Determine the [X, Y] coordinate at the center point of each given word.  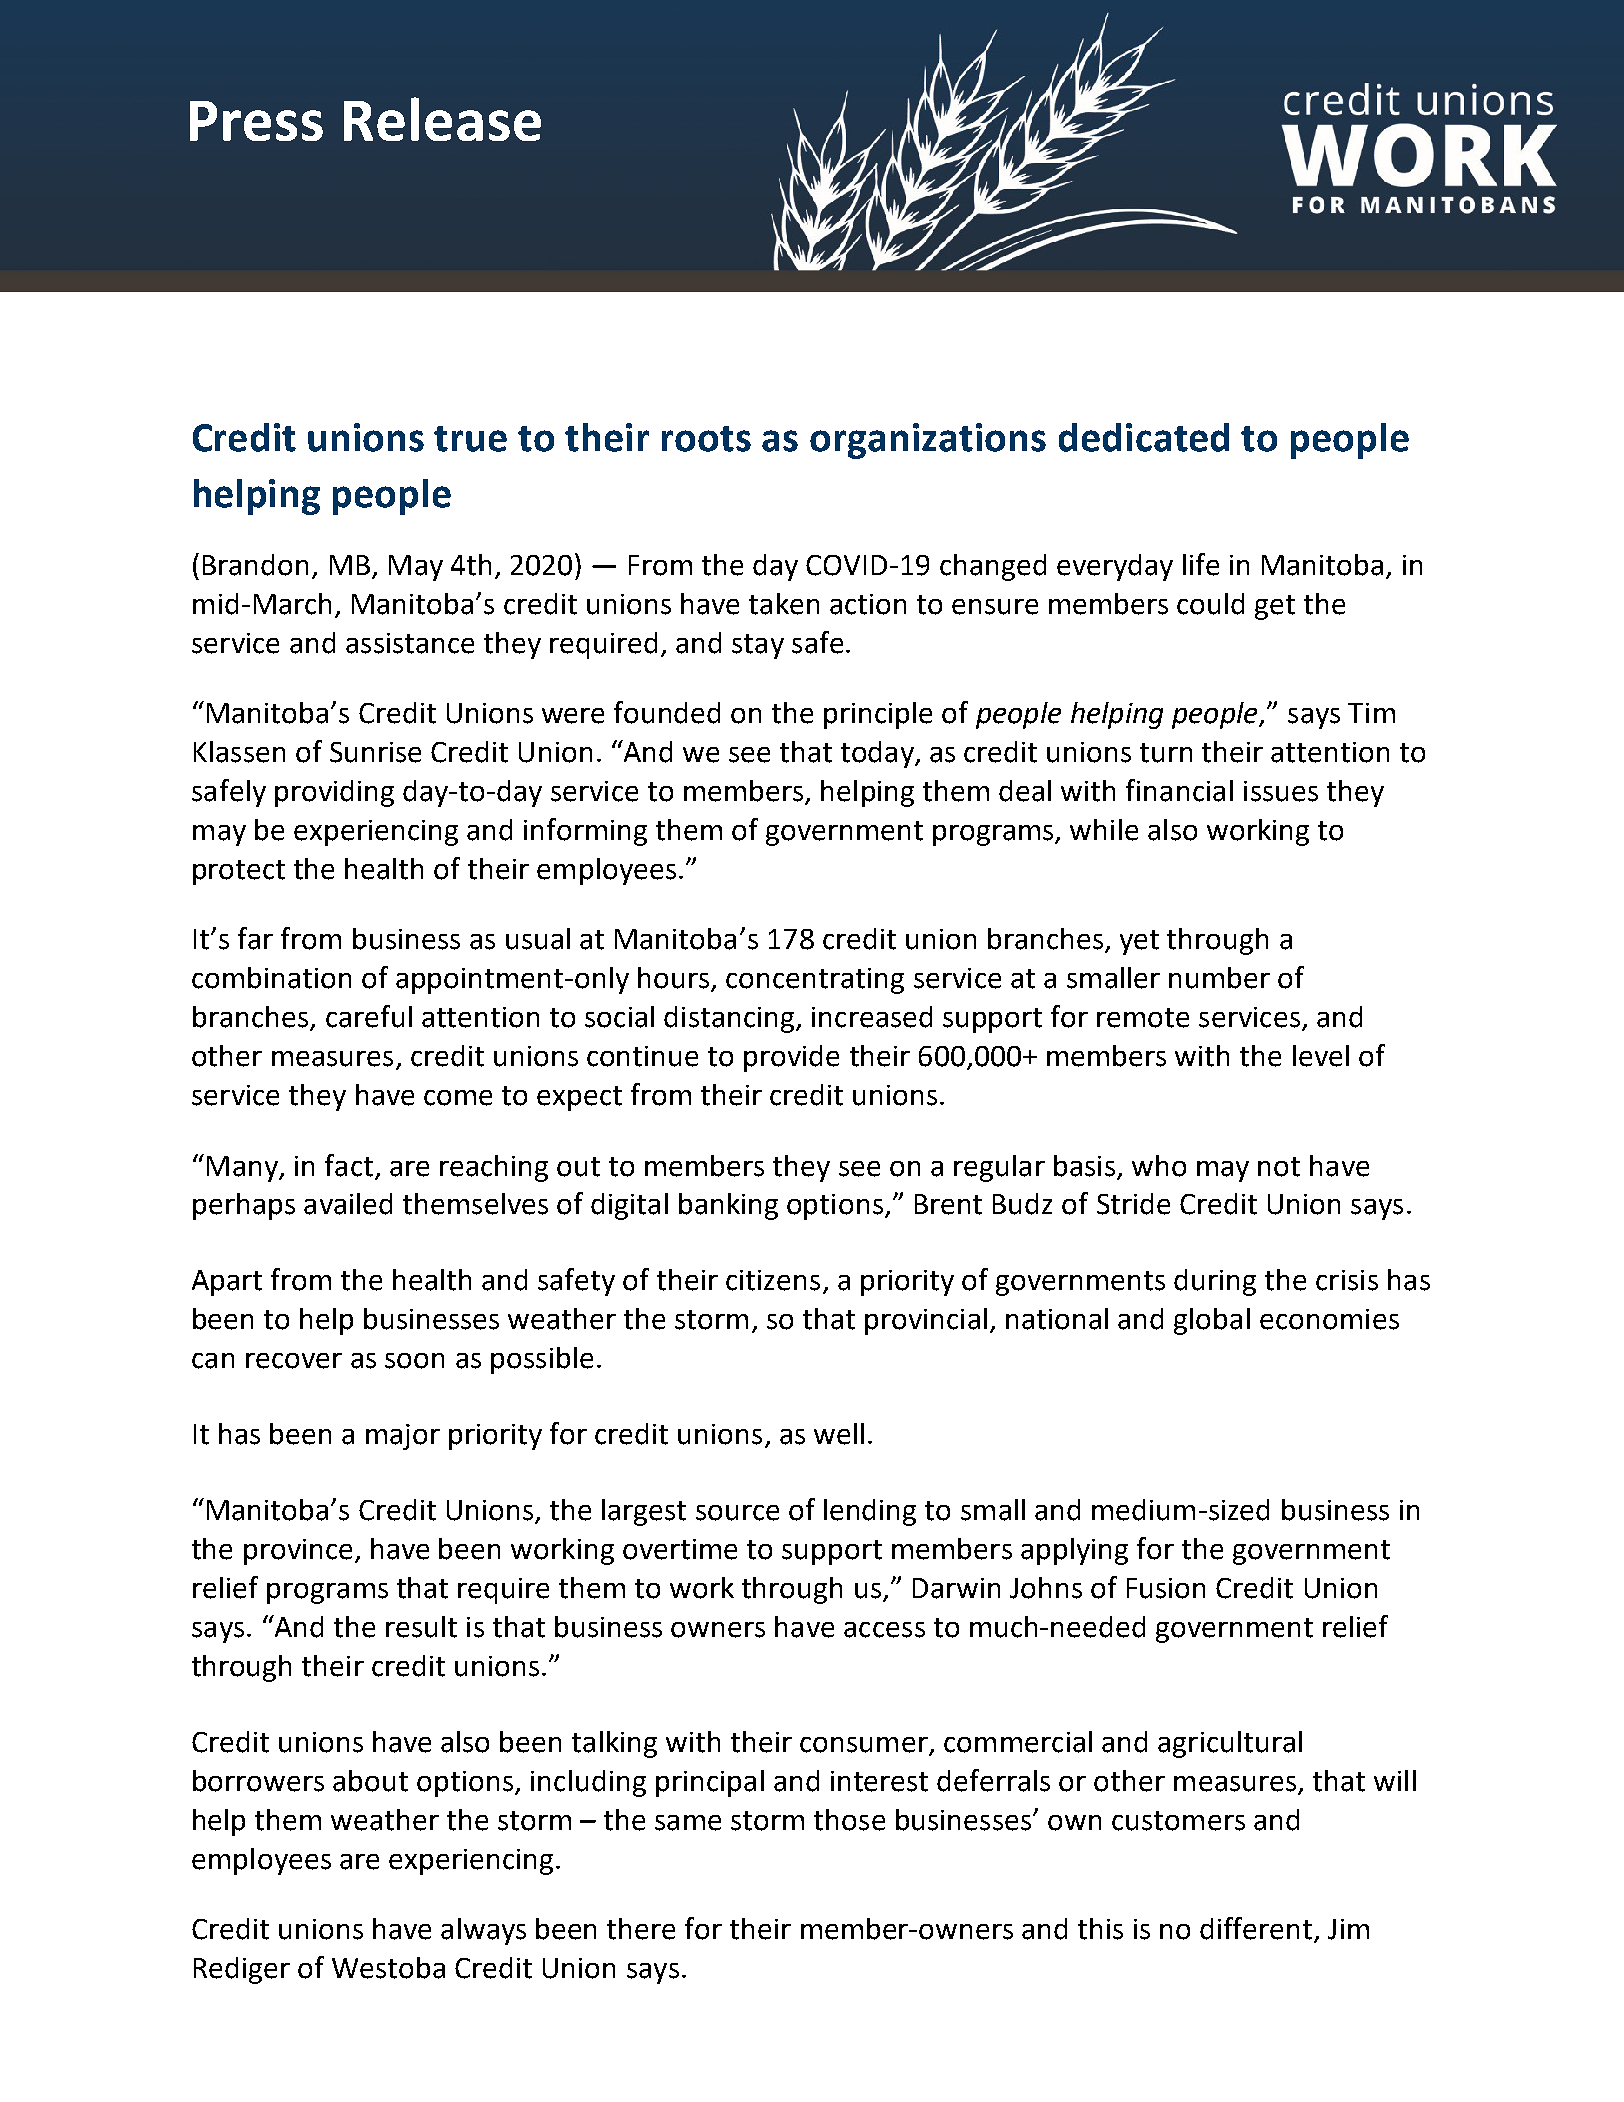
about [370, 1781]
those [849, 1820]
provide [791, 1058]
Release [442, 119]
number [1219, 978]
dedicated [1144, 437]
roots [706, 439]
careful [369, 1016]
